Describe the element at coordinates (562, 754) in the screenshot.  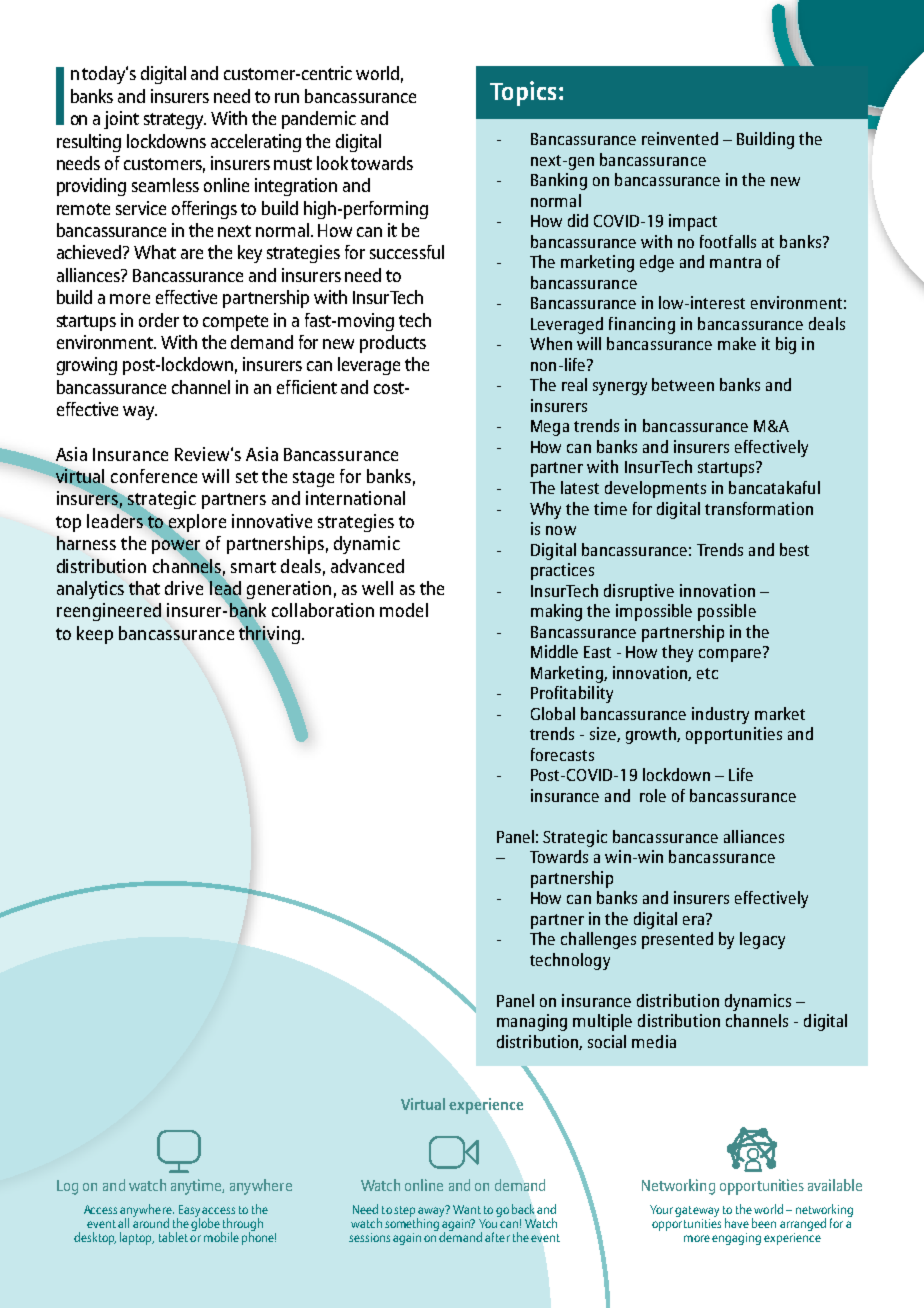
I see `forecasts` at that location.
